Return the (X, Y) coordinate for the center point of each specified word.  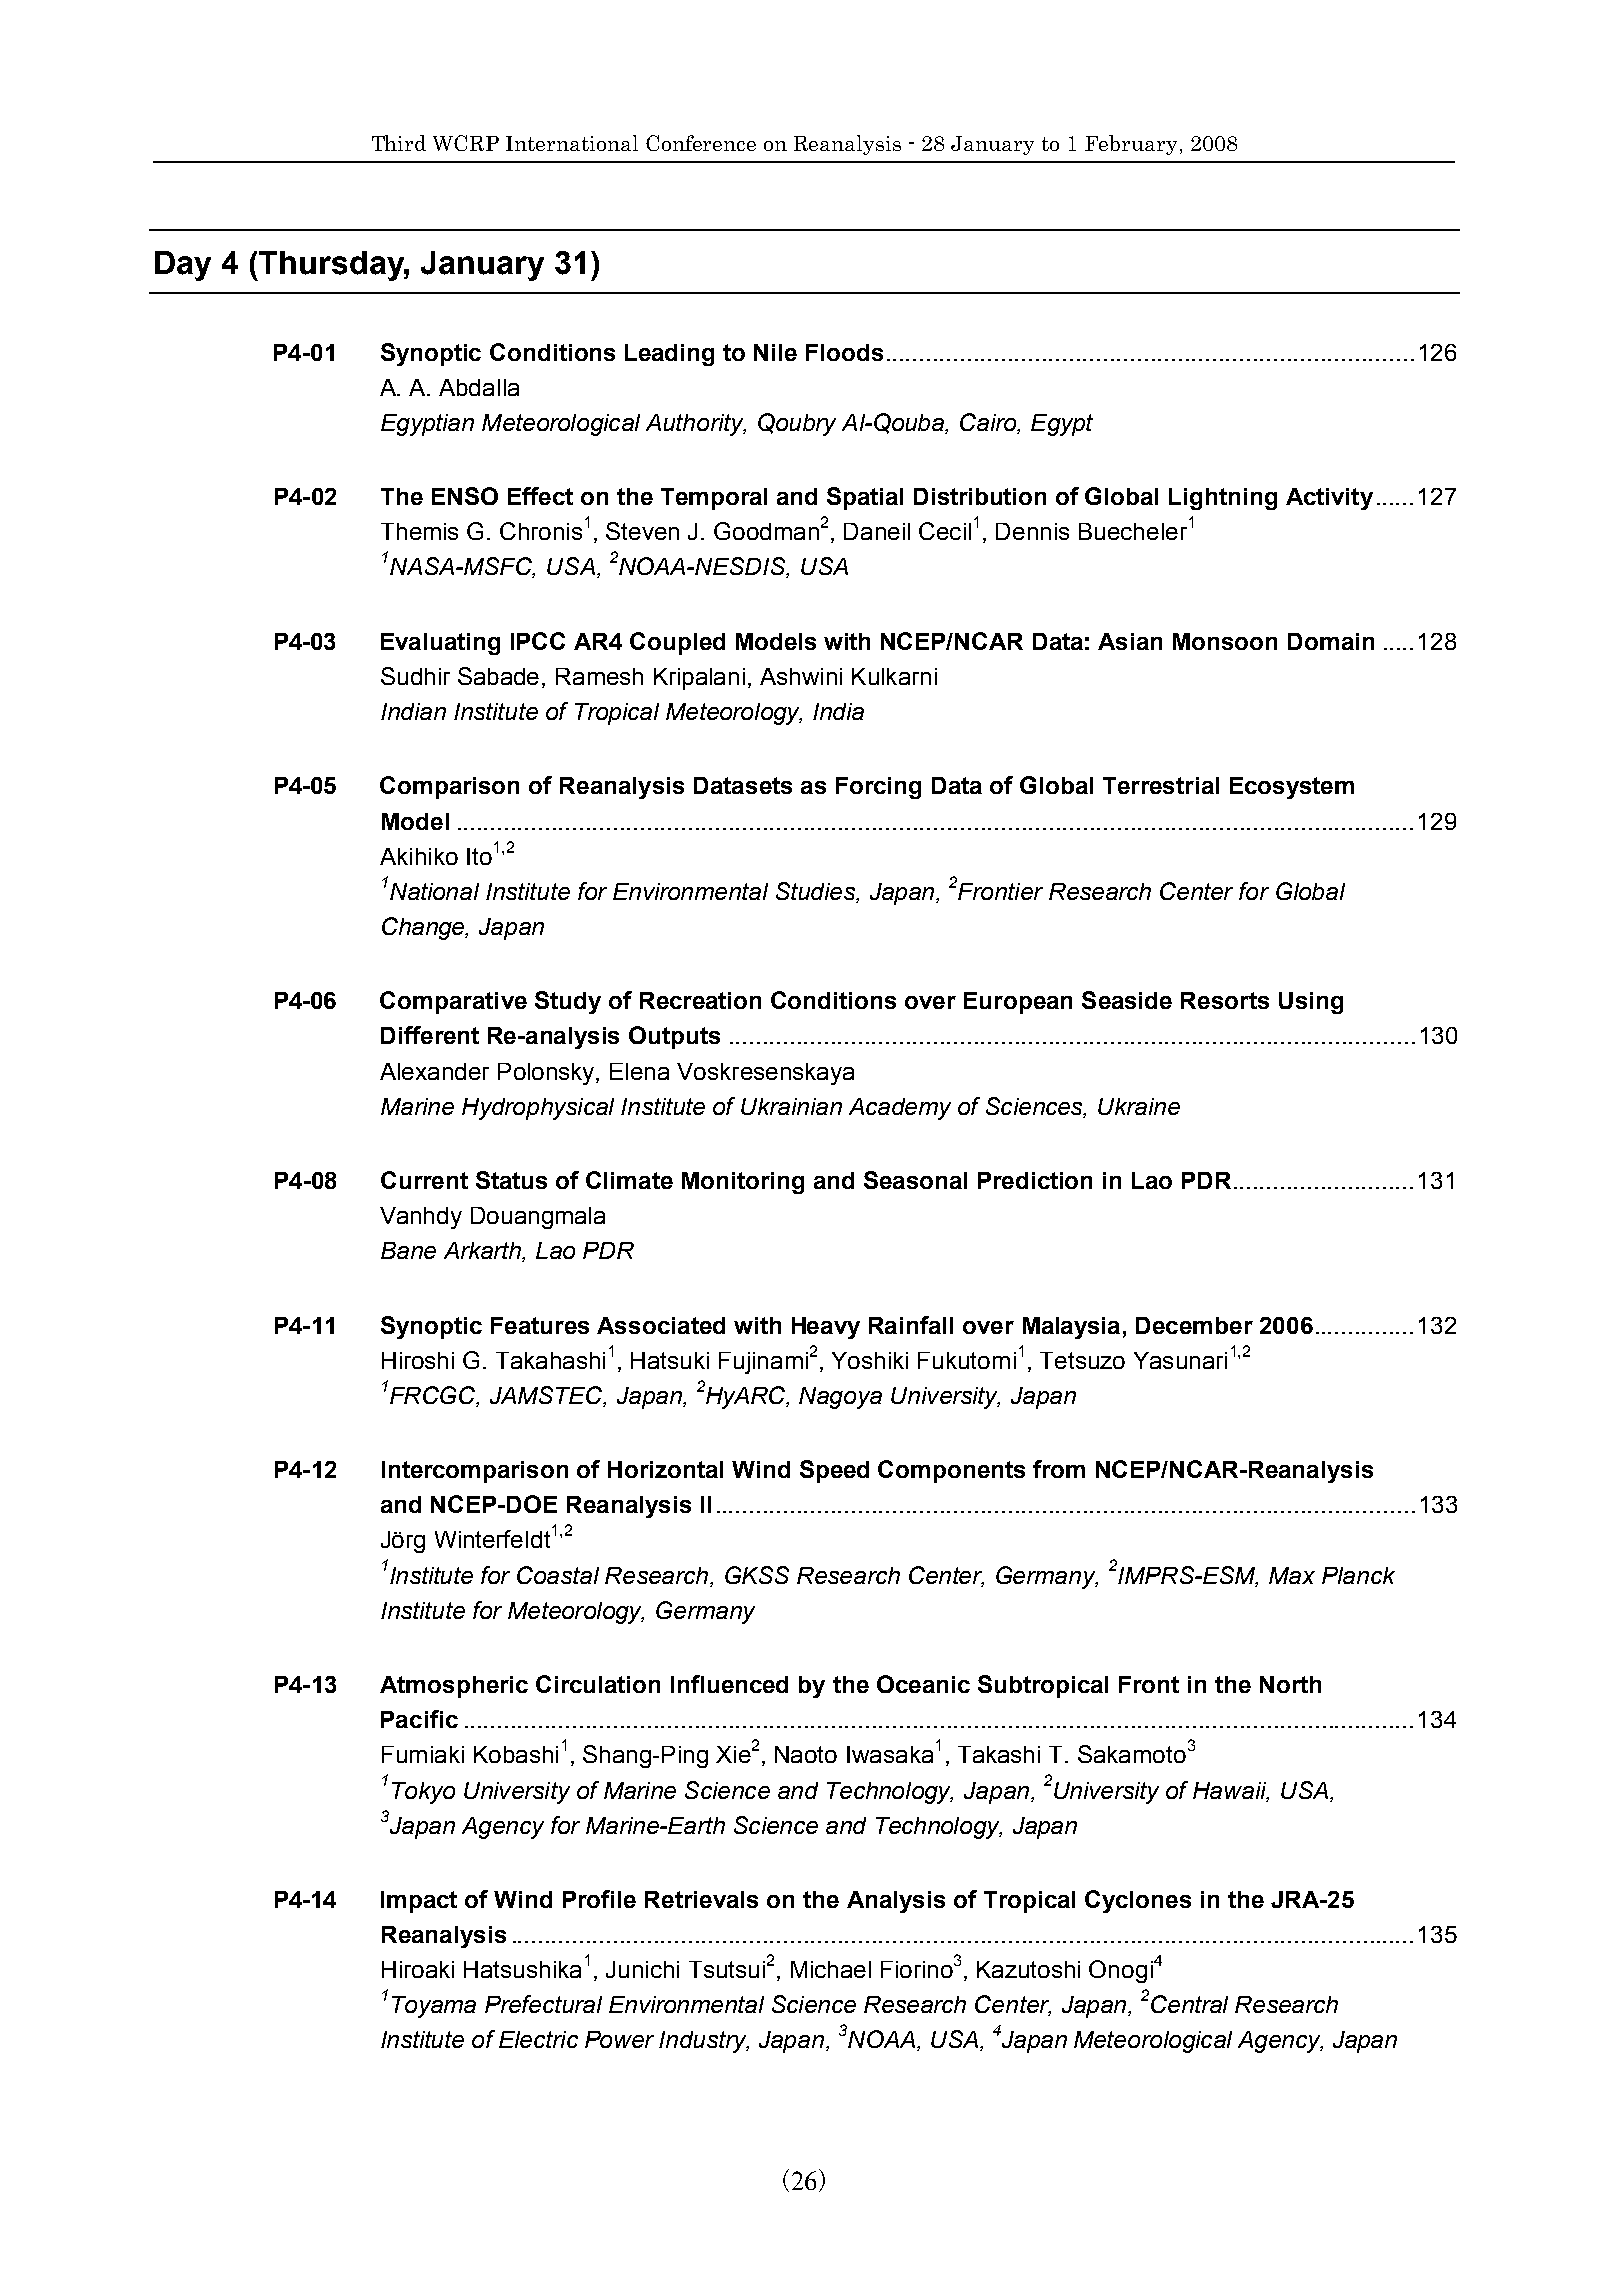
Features (540, 1325)
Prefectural (543, 2004)
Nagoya (840, 1398)
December (1194, 1325)
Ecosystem (1292, 788)
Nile (775, 352)
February (1131, 145)
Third (399, 143)
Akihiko (419, 856)
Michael (831, 1969)
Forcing (878, 788)
